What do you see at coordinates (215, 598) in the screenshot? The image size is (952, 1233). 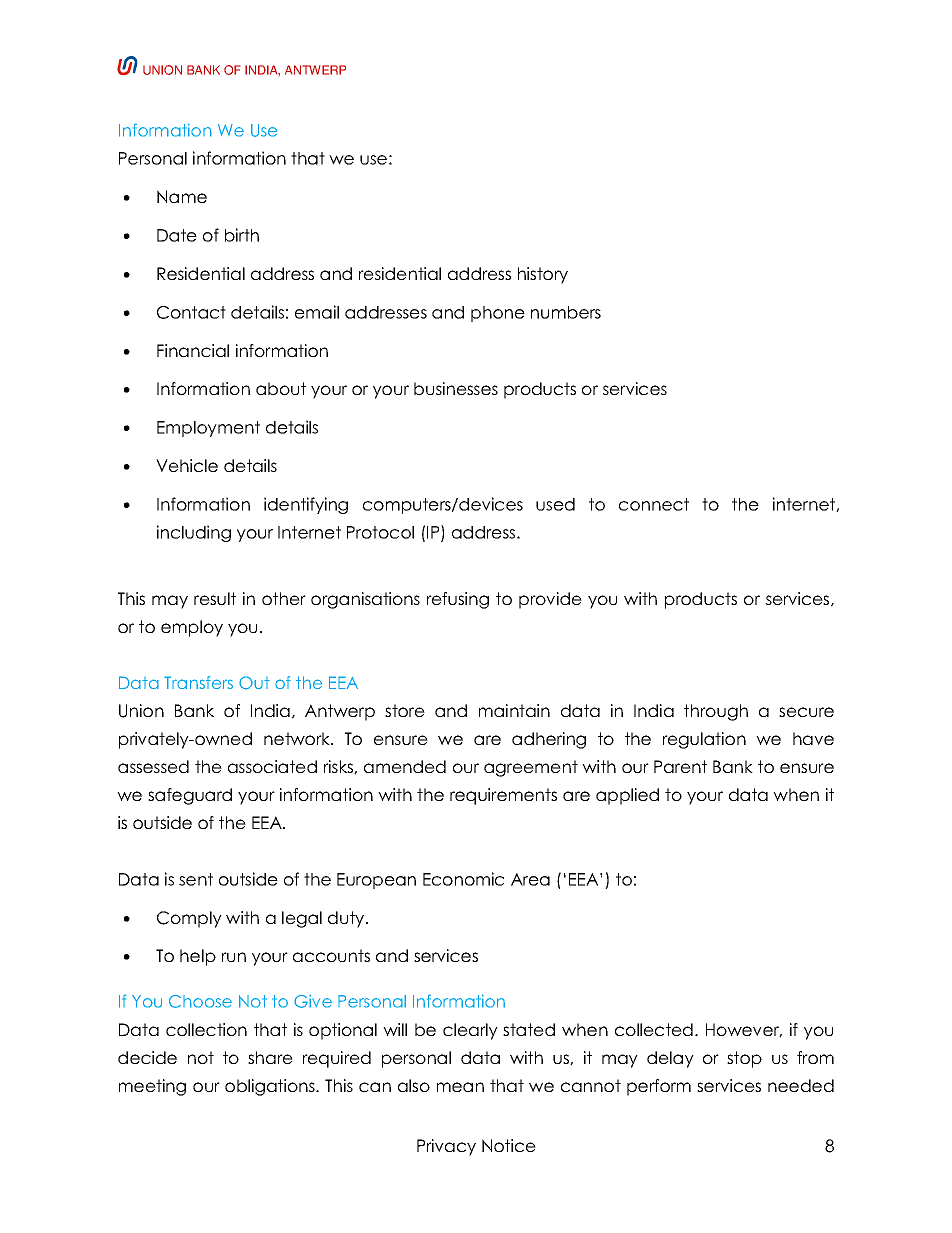 I see `result` at bounding box center [215, 598].
